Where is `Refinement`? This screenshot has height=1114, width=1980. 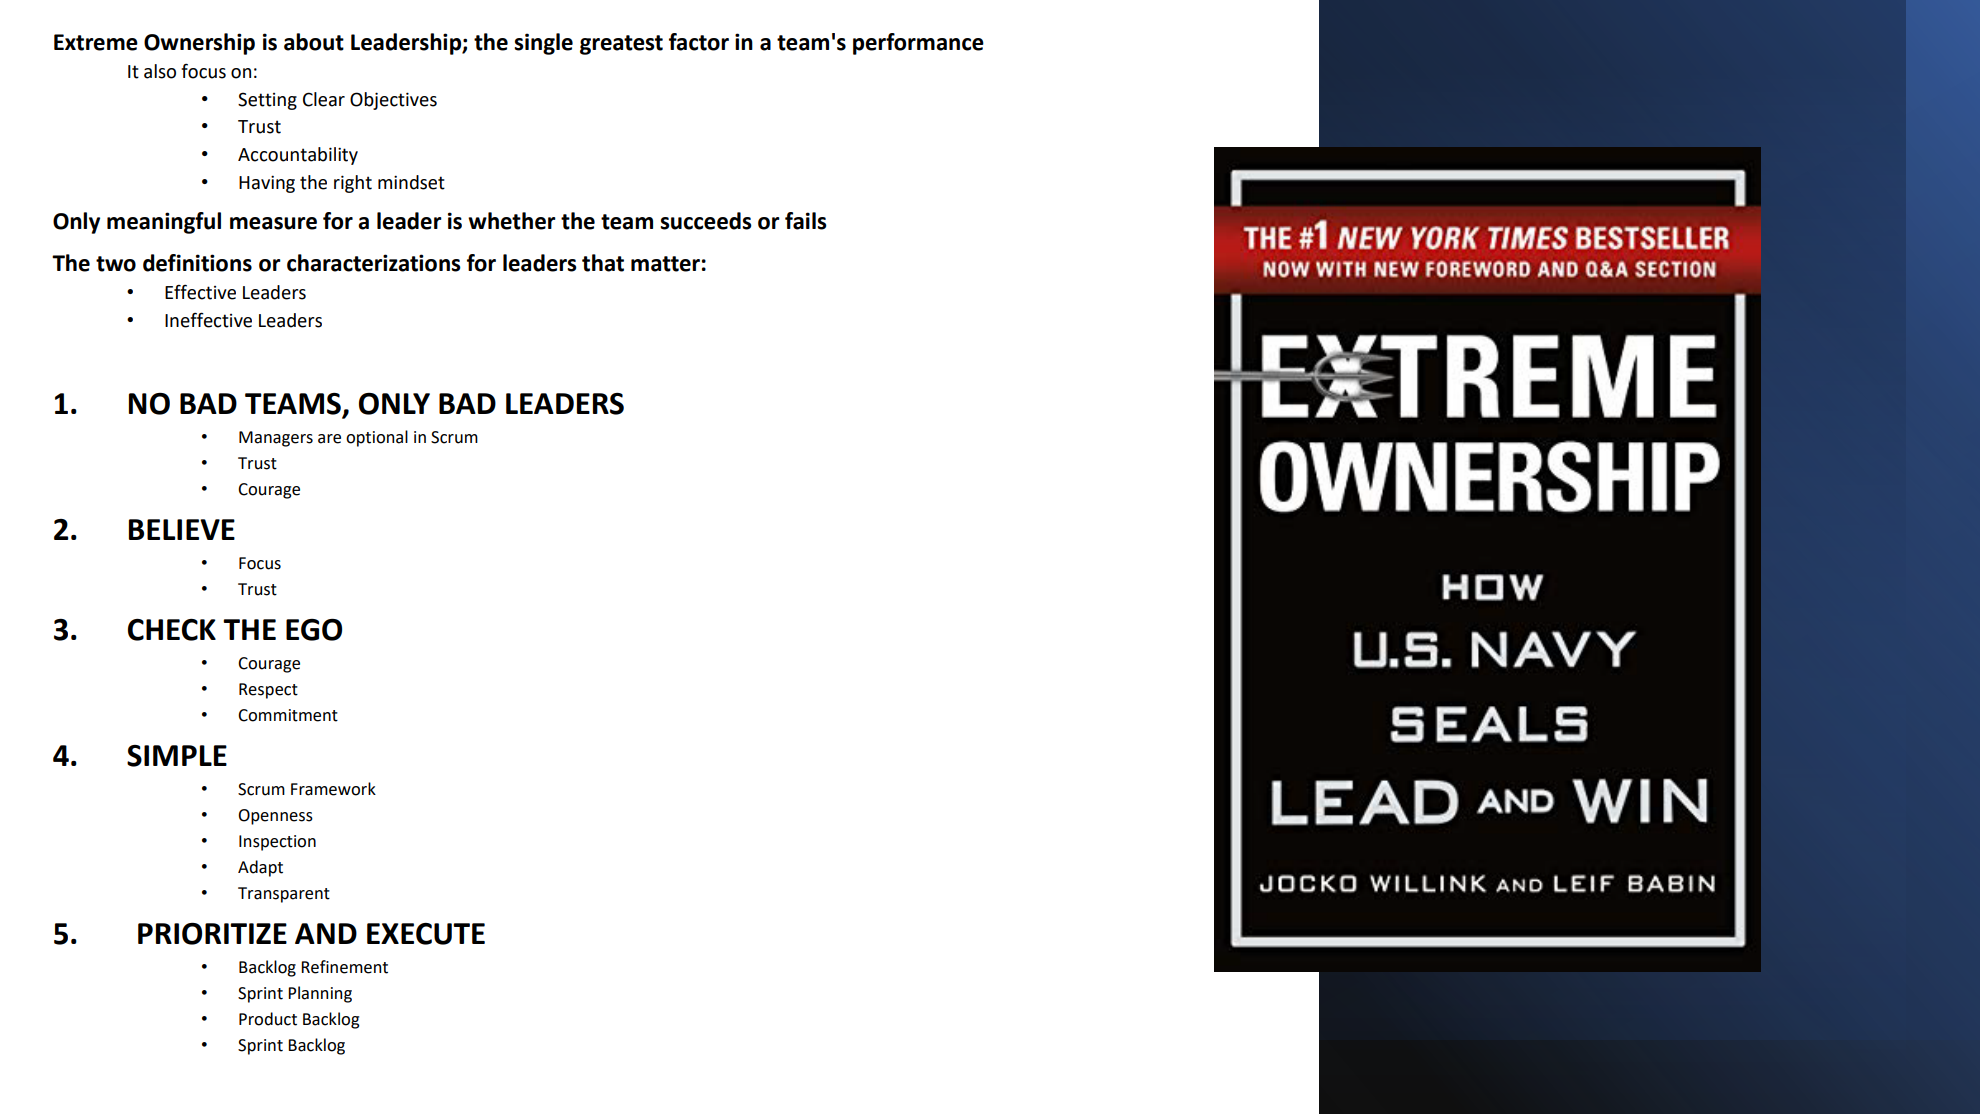 Refinement is located at coordinates (344, 967).
